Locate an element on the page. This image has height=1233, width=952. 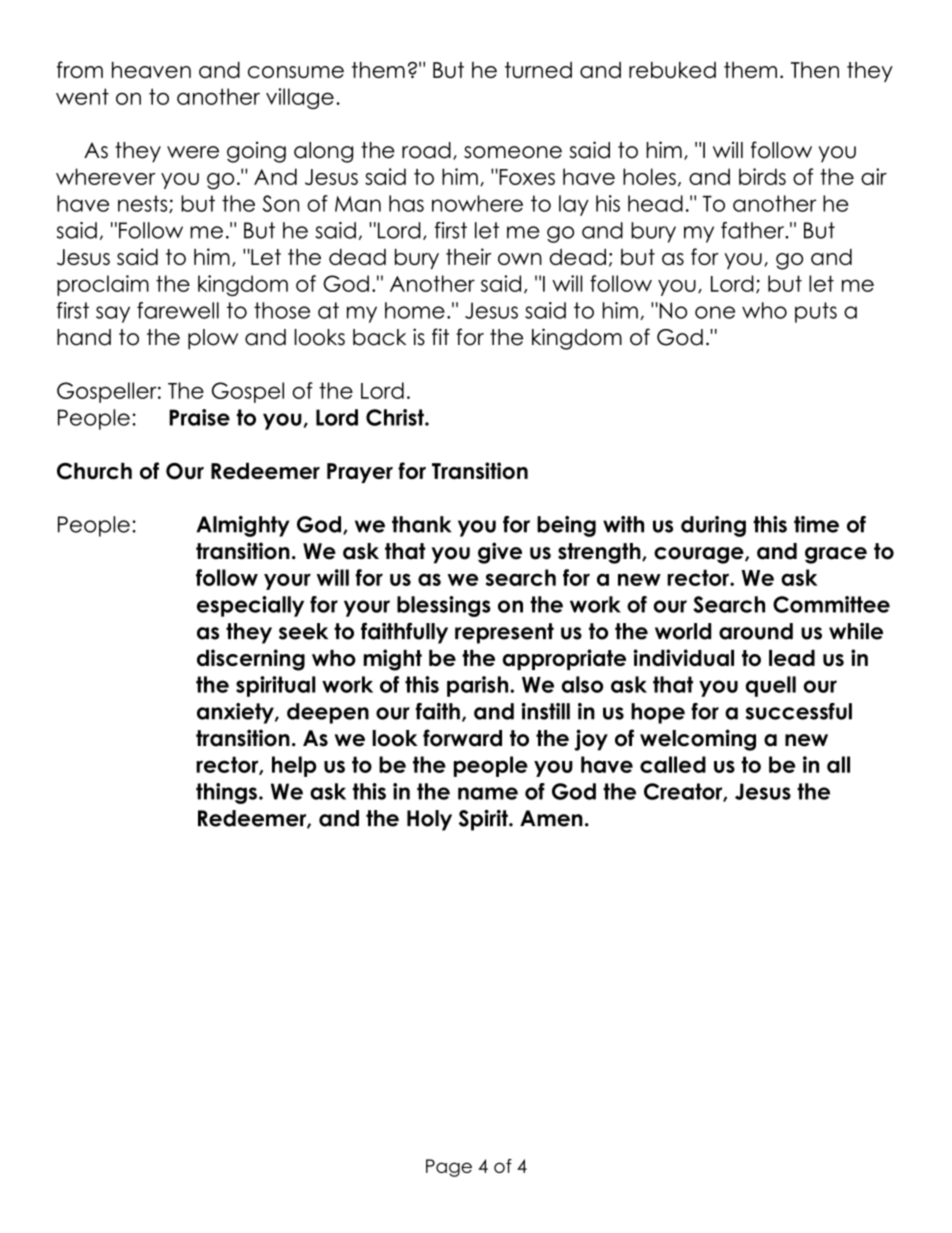
Page is located at coordinates (449, 1168).
